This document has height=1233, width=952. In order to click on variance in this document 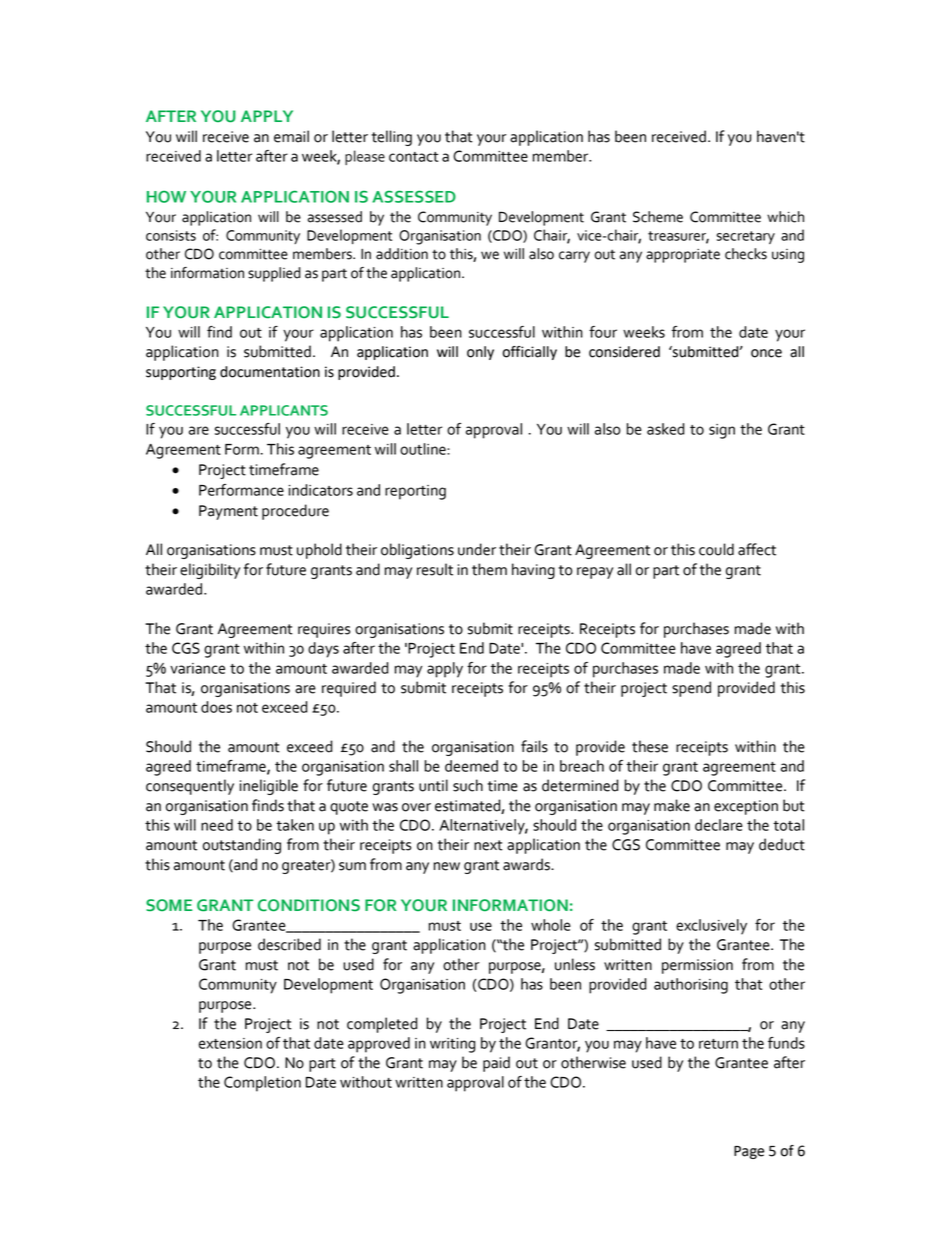, I will do `click(197, 668)`.
